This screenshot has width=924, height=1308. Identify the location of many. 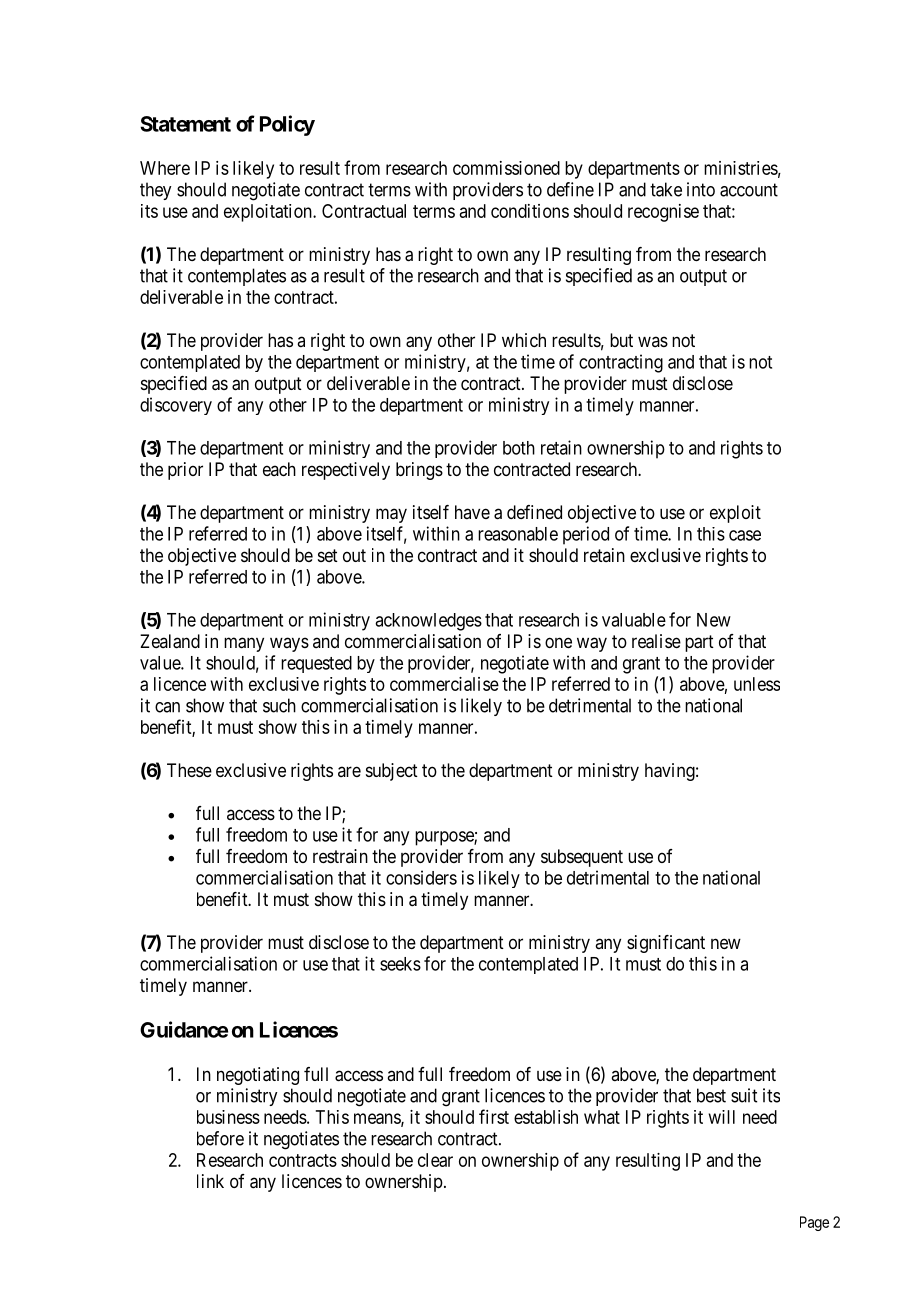
(244, 644).
